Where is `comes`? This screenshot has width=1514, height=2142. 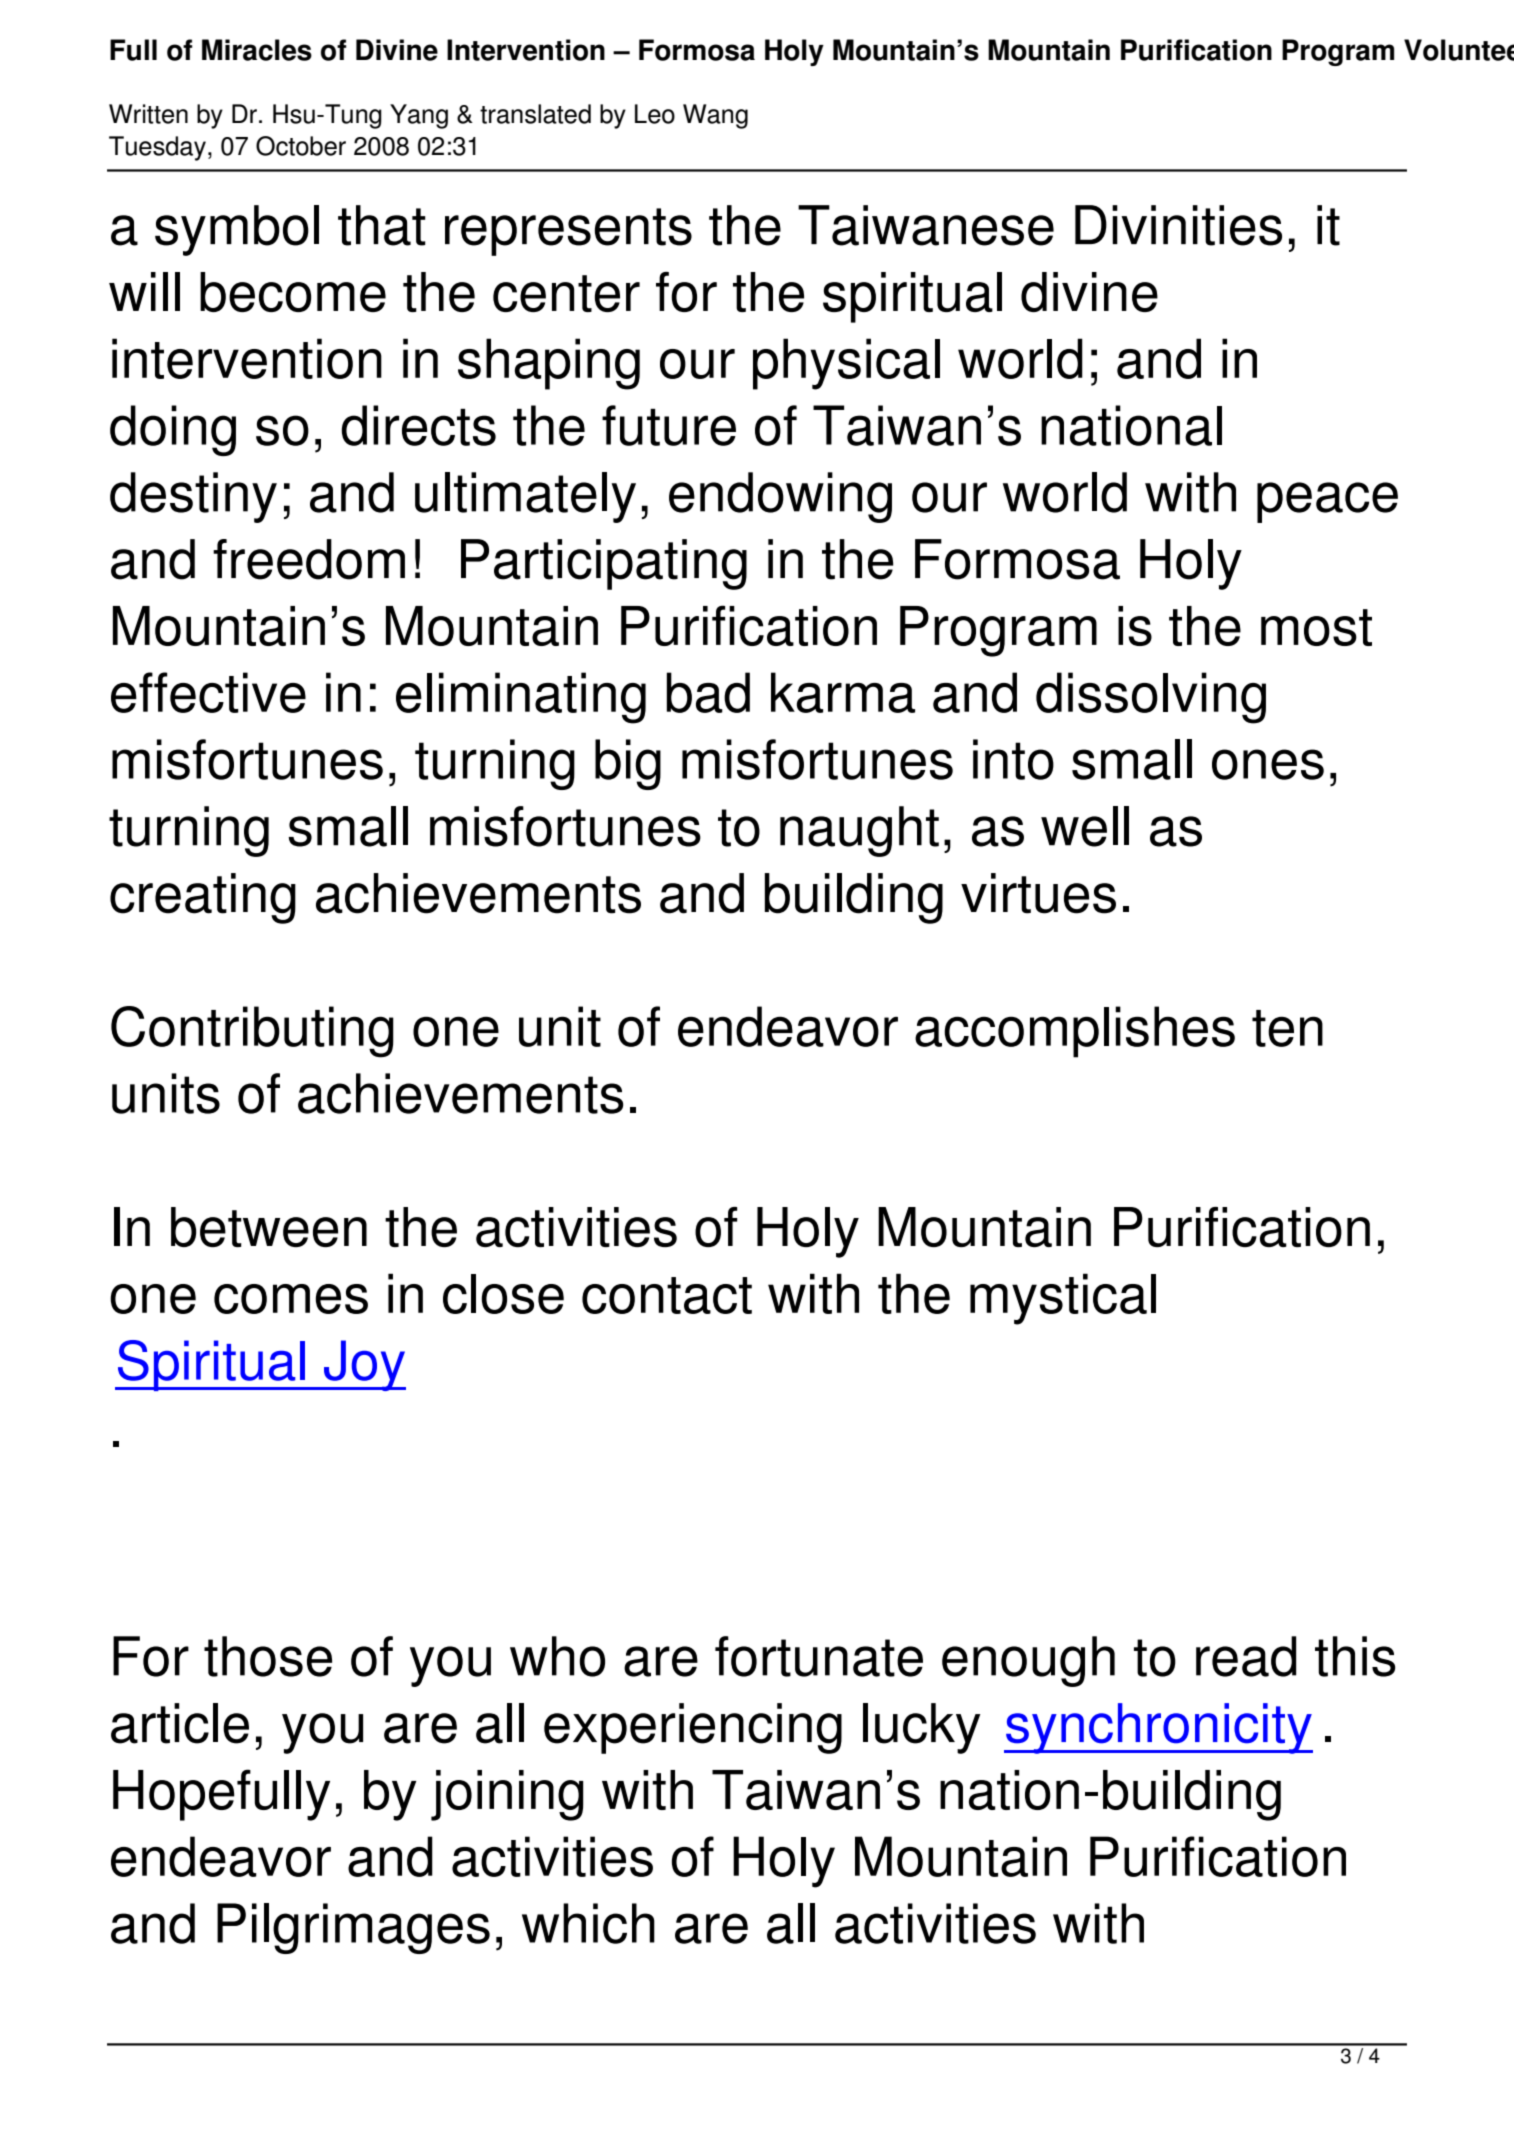 comes is located at coordinates (291, 1299).
